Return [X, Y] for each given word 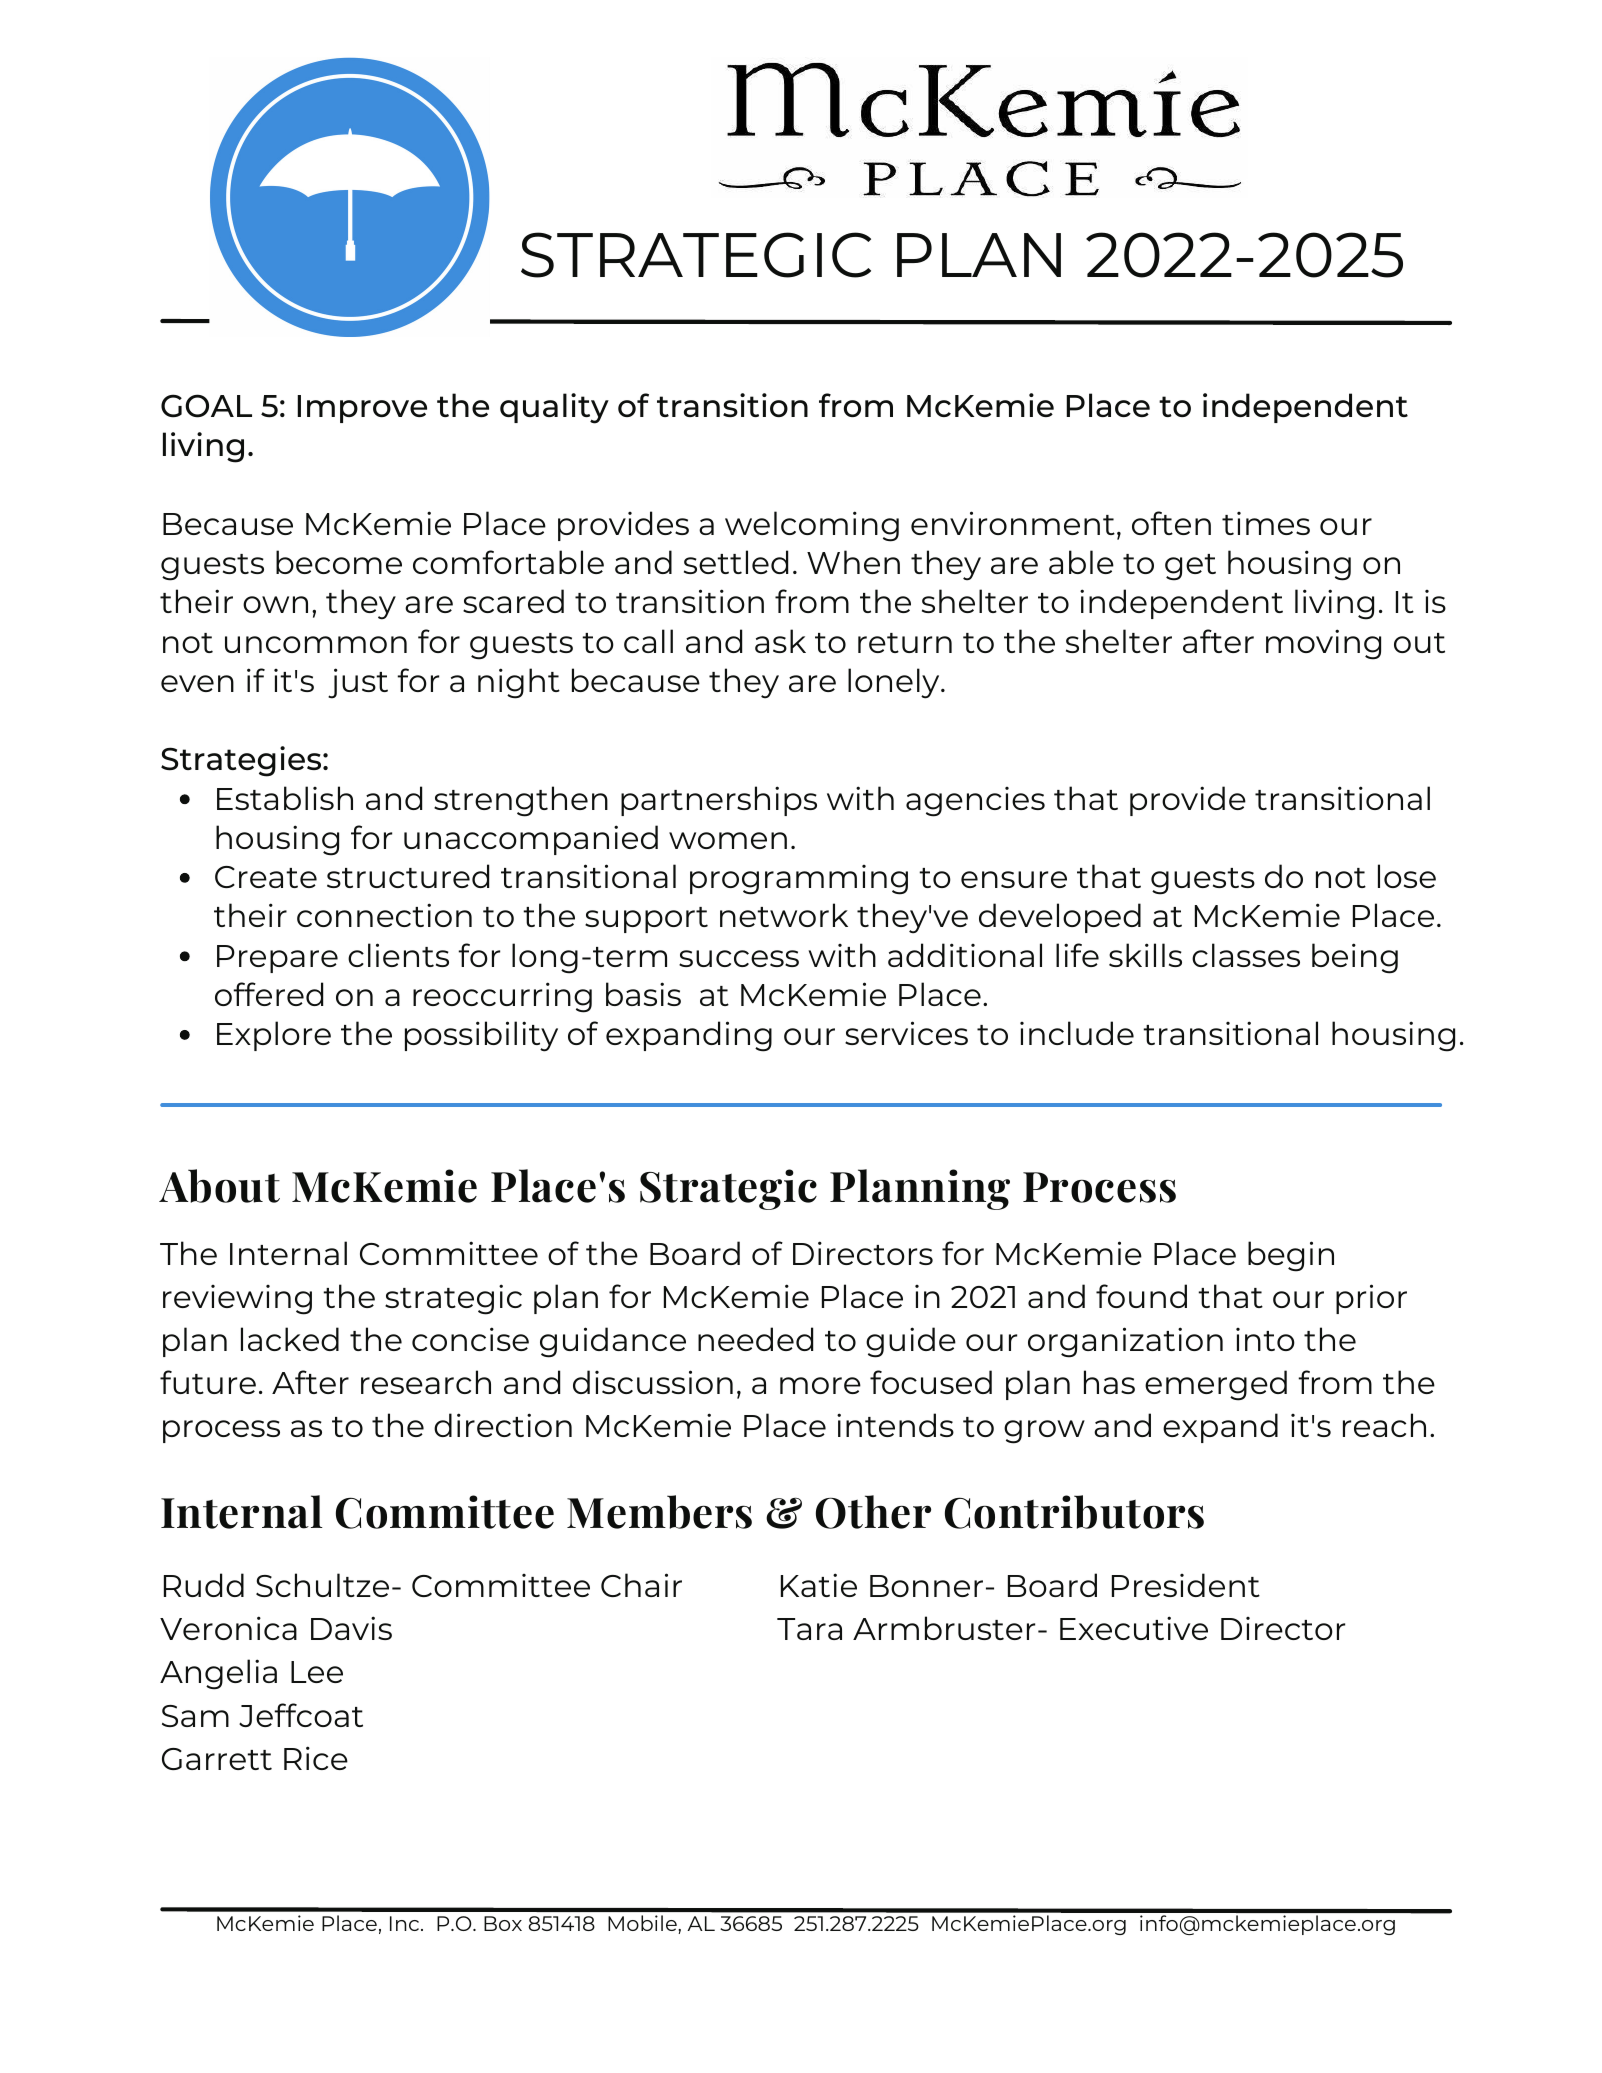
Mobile [642, 1923]
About [219, 1186]
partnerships [719, 801]
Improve [362, 409]
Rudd [204, 1585]
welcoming [812, 526]
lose [1407, 876]
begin [1291, 1256]
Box [503, 1923]
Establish [285, 798]
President [1186, 1585]
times [1266, 523]
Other [873, 1512]
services [906, 1033]
